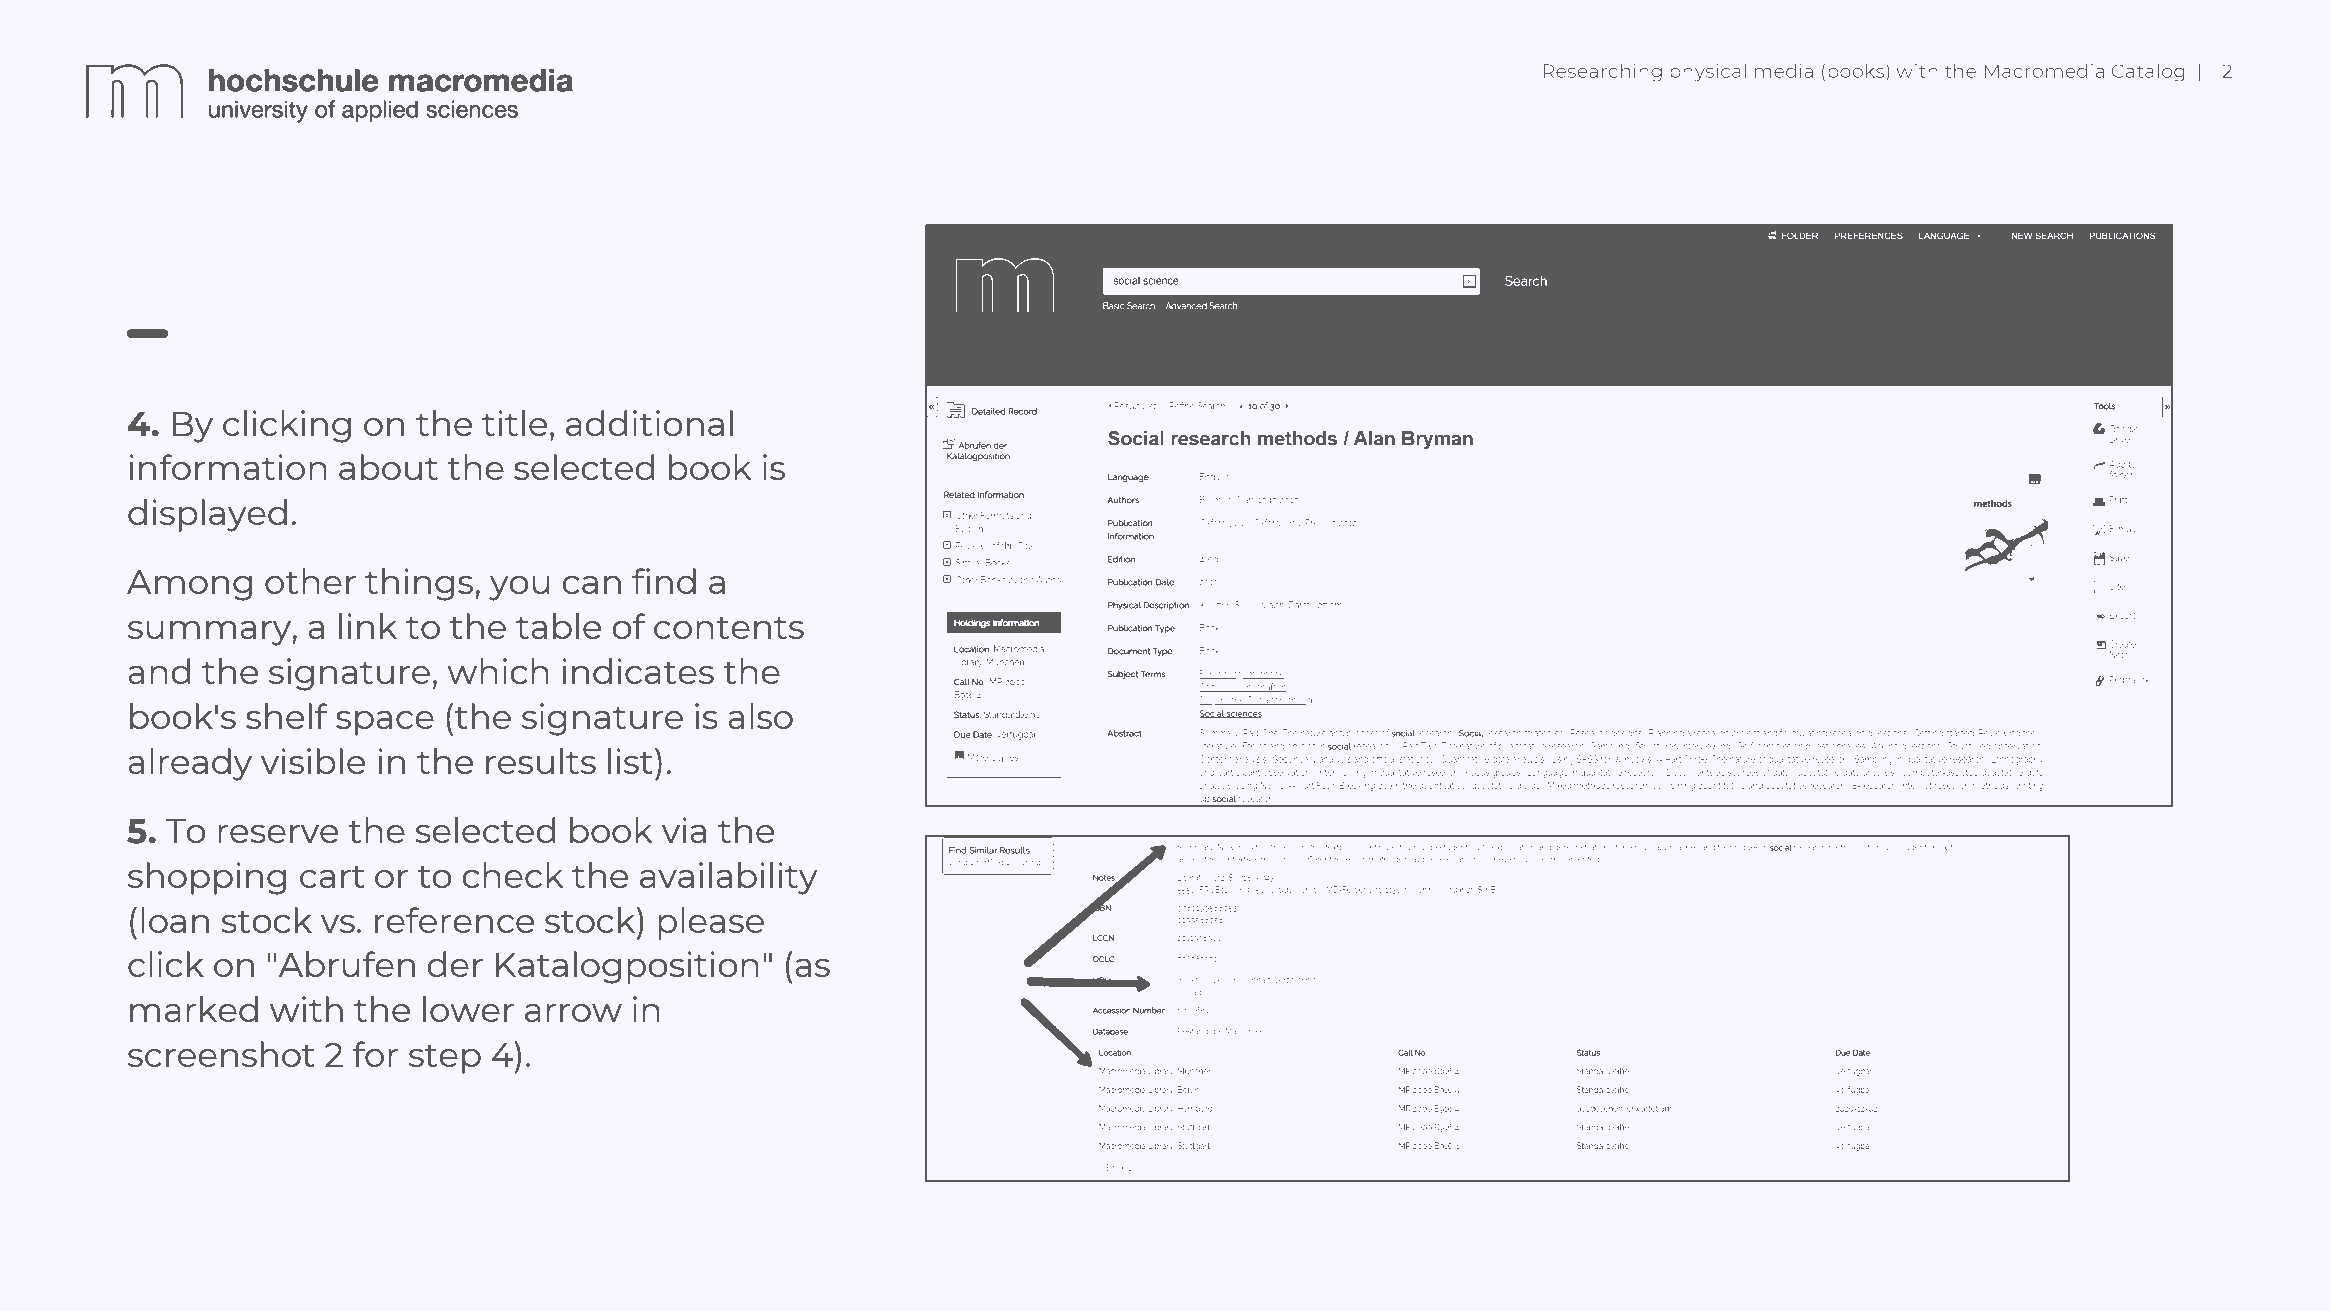 Image resolution: width=2330 pixels, height=1311 pixels. I want to click on physical, so click(1708, 72).
